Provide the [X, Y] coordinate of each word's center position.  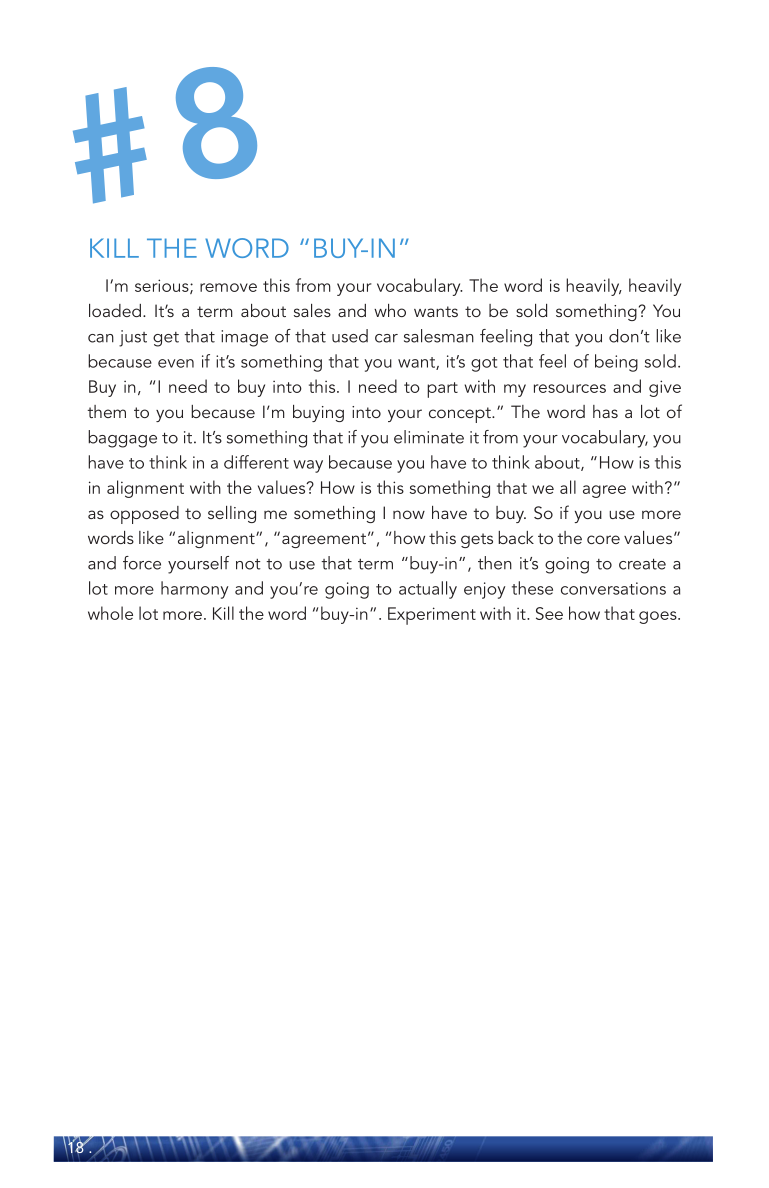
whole [110, 613]
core [603, 539]
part [442, 390]
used [350, 336]
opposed [144, 515]
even [176, 363]
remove [228, 287]
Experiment [432, 616]
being [616, 363]
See [549, 613]
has [605, 411]
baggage [122, 439]
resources [570, 388]
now [409, 514]
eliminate [429, 437]
